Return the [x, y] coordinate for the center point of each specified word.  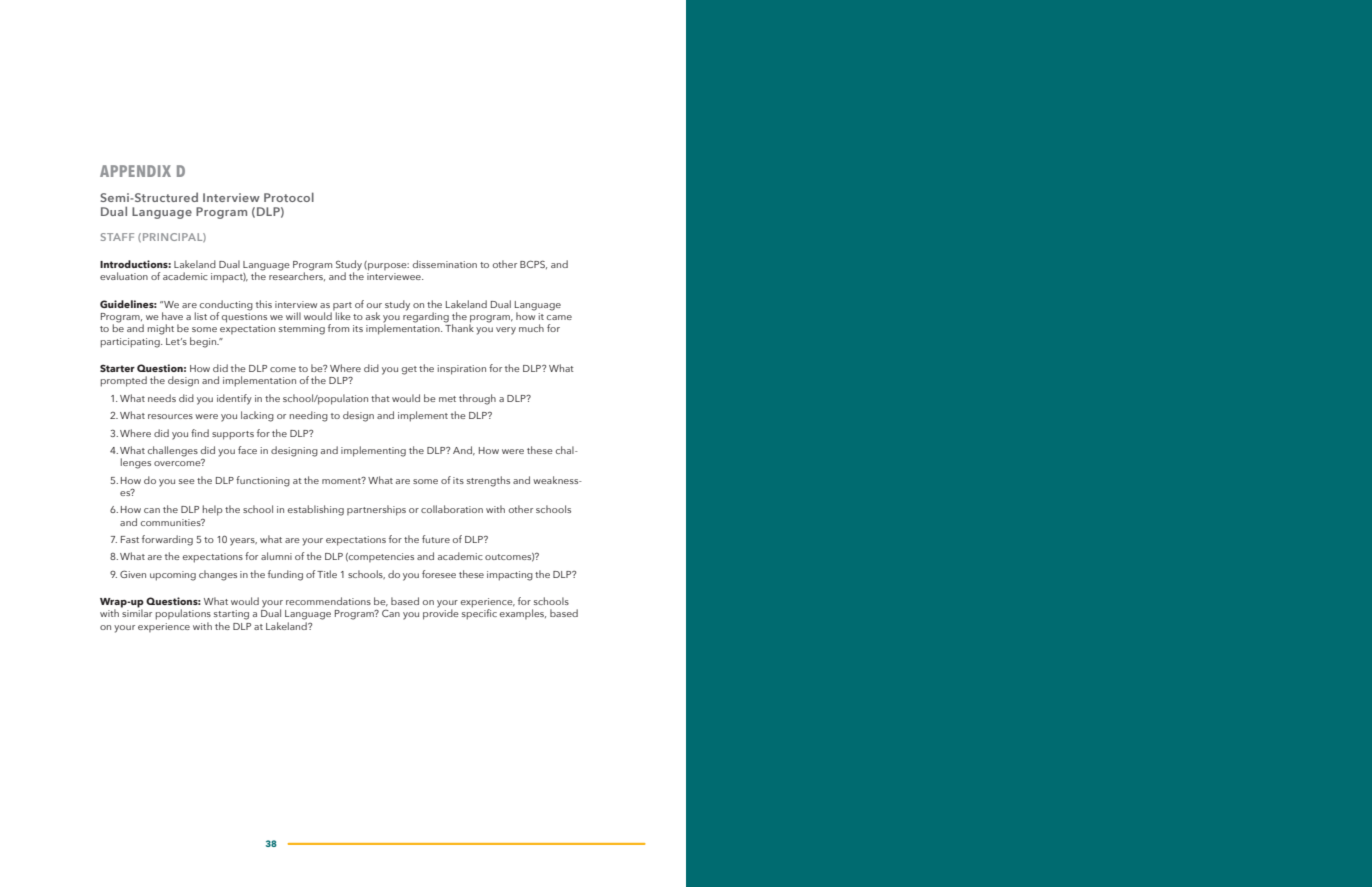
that [380, 398]
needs [162, 398]
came [559, 317]
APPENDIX [135, 171]
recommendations [328, 601]
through [477, 399]
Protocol [289, 197]
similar [136, 612]
